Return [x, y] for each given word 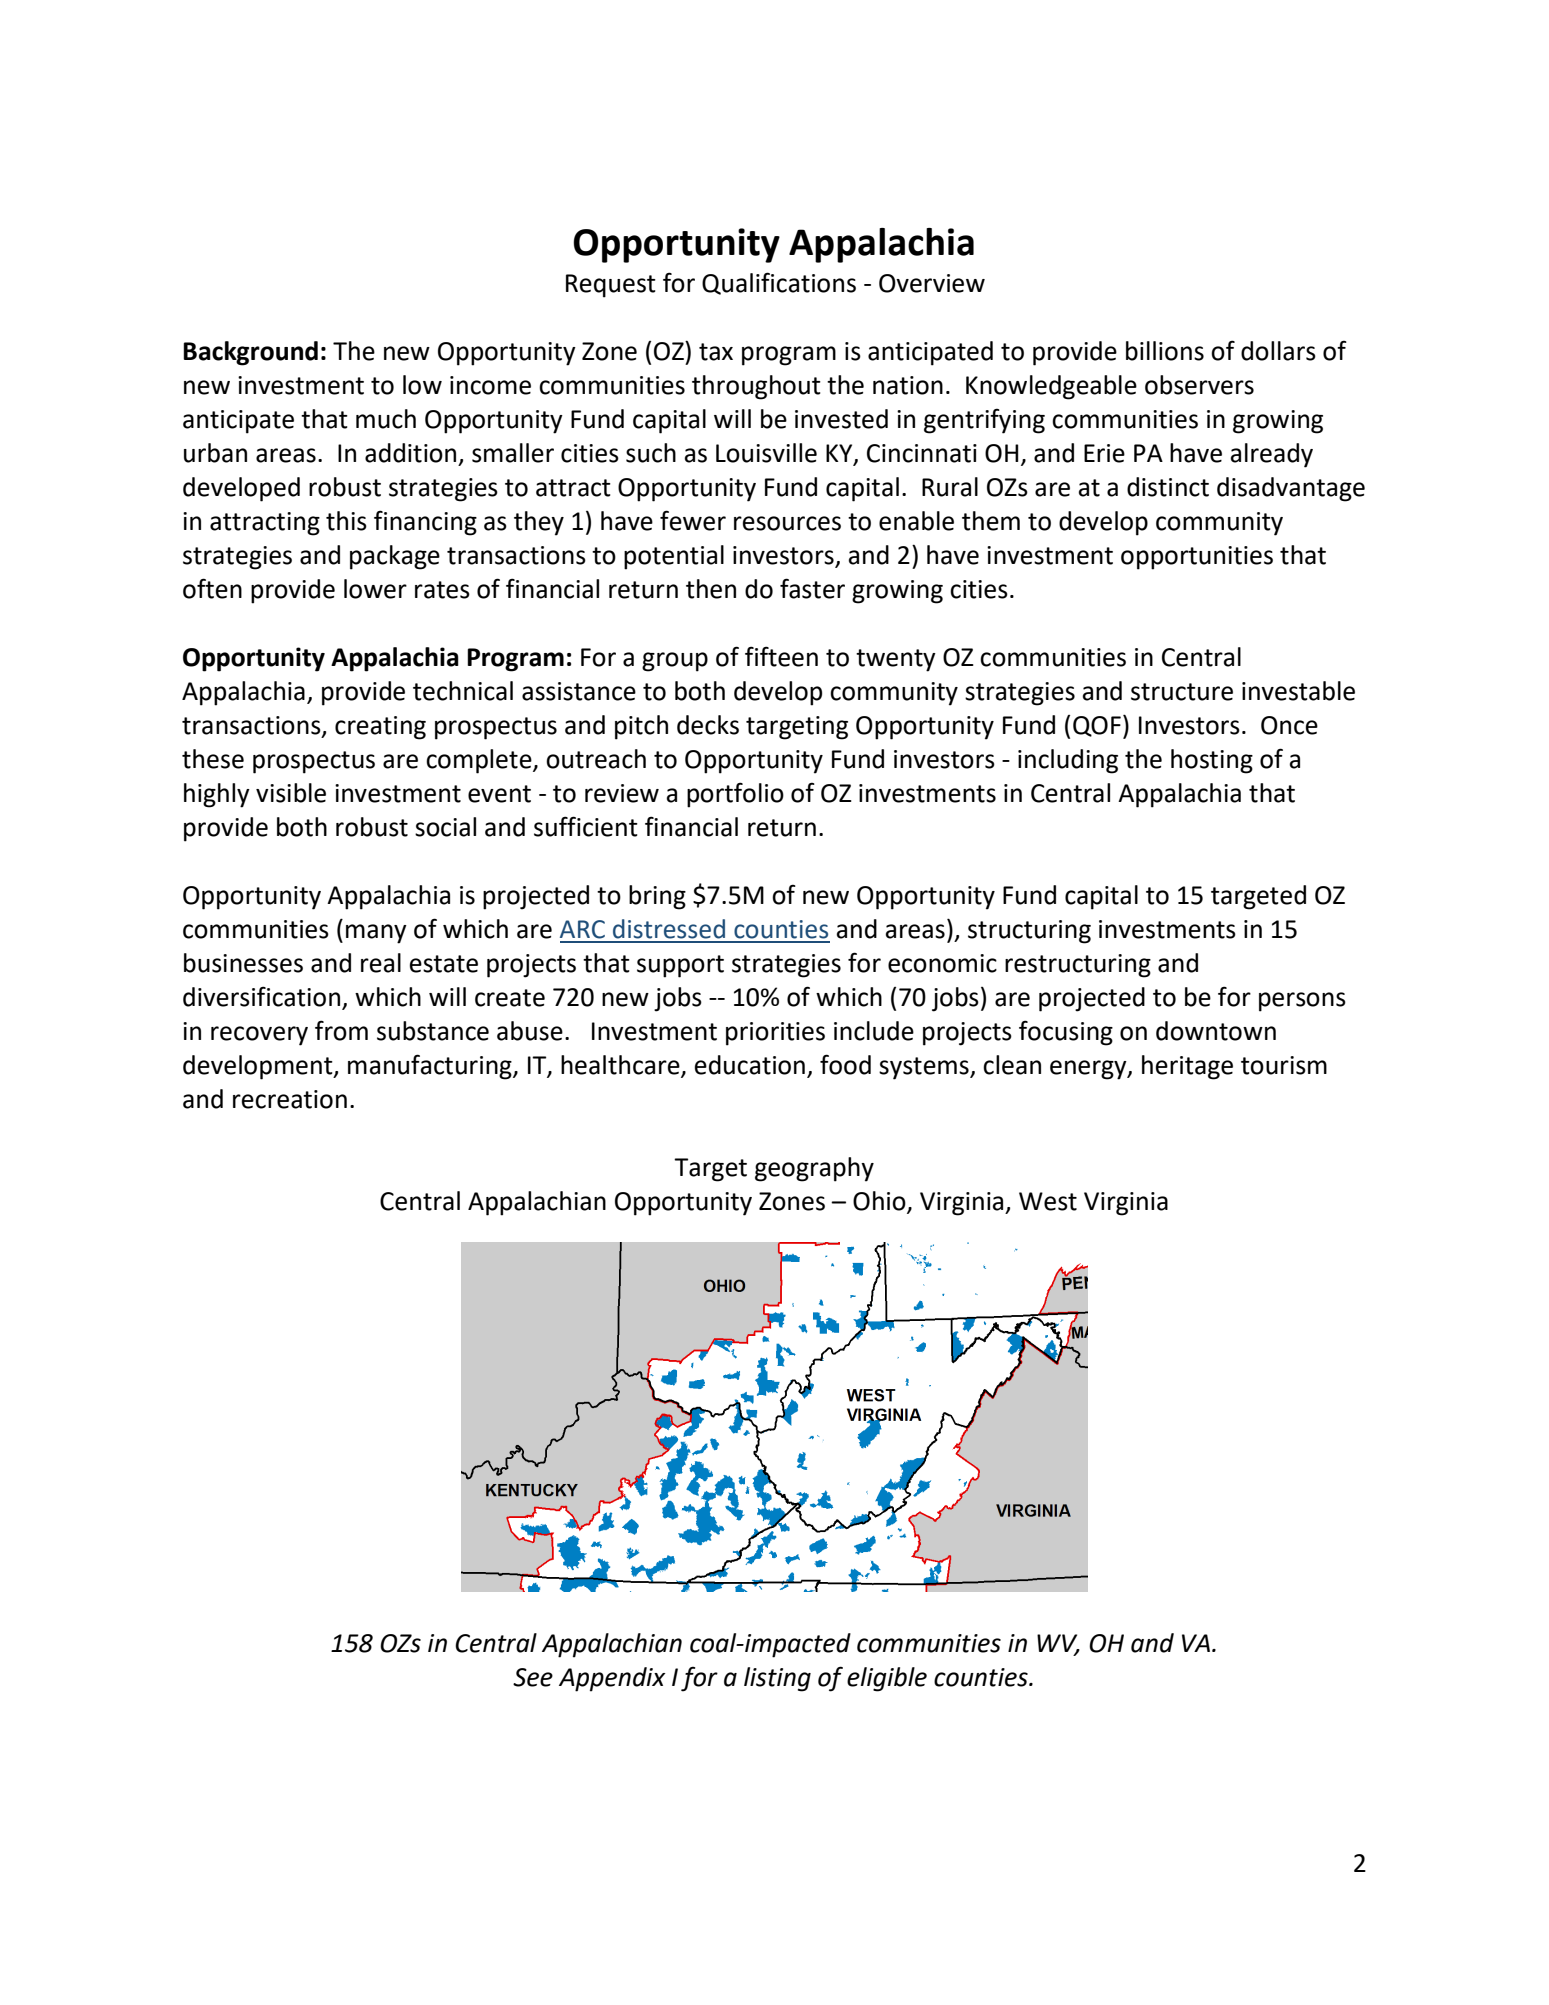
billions [1165, 351]
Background [250, 353]
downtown [1216, 1031]
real [381, 963]
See [533, 1677]
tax [716, 352]
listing [777, 1679]
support [680, 966]
